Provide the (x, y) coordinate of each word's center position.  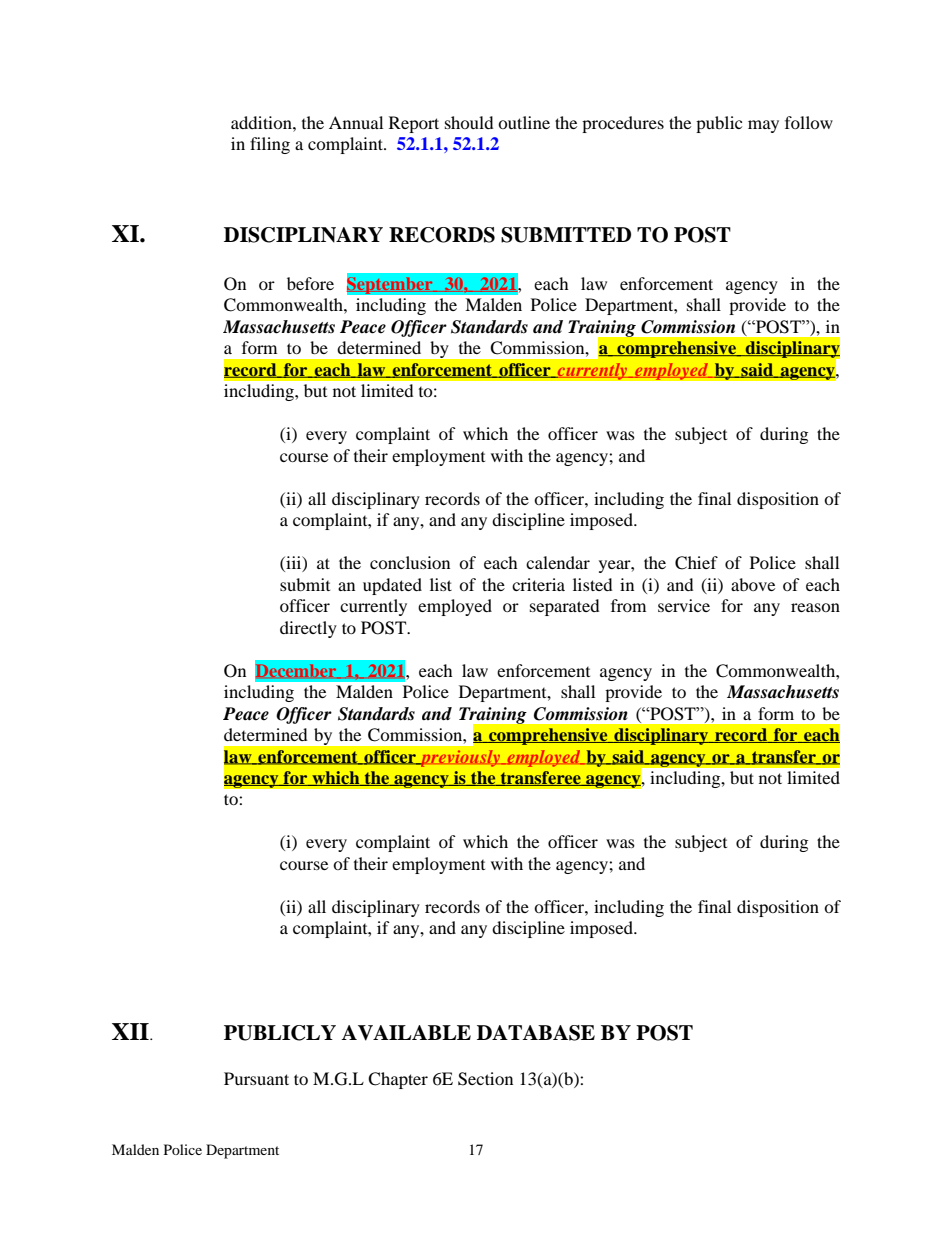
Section (485, 1079)
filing (270, 145)
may (763, 126)
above (753, 584)
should (469, 122)
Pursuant (256, 1078)
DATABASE (536, 1033)
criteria (538, 584)
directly (308, 629)
